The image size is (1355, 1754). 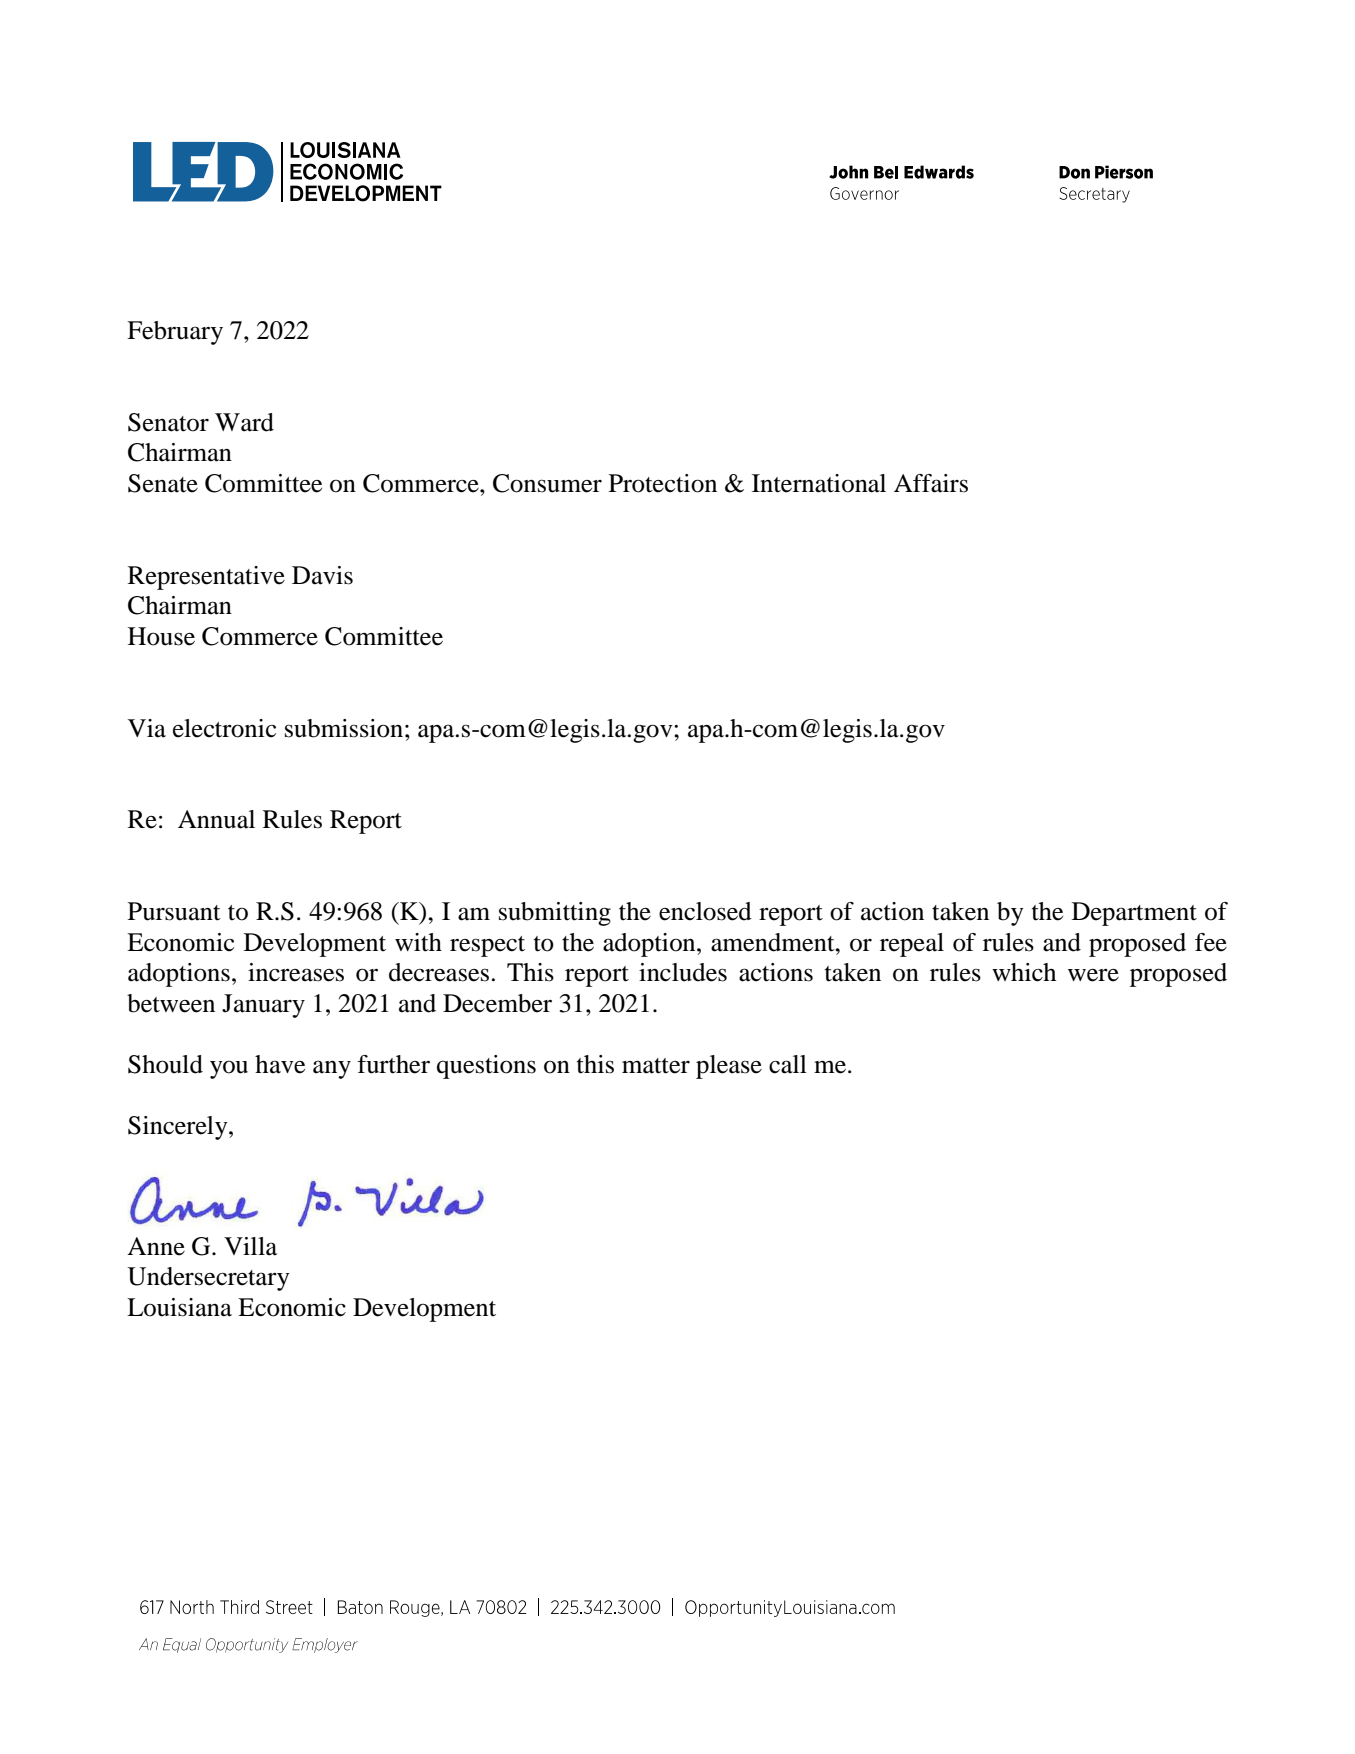 What do you see at coordinates (663, 483) in the screenshot?
I see `Protection` at bounding box center [663, 483].
